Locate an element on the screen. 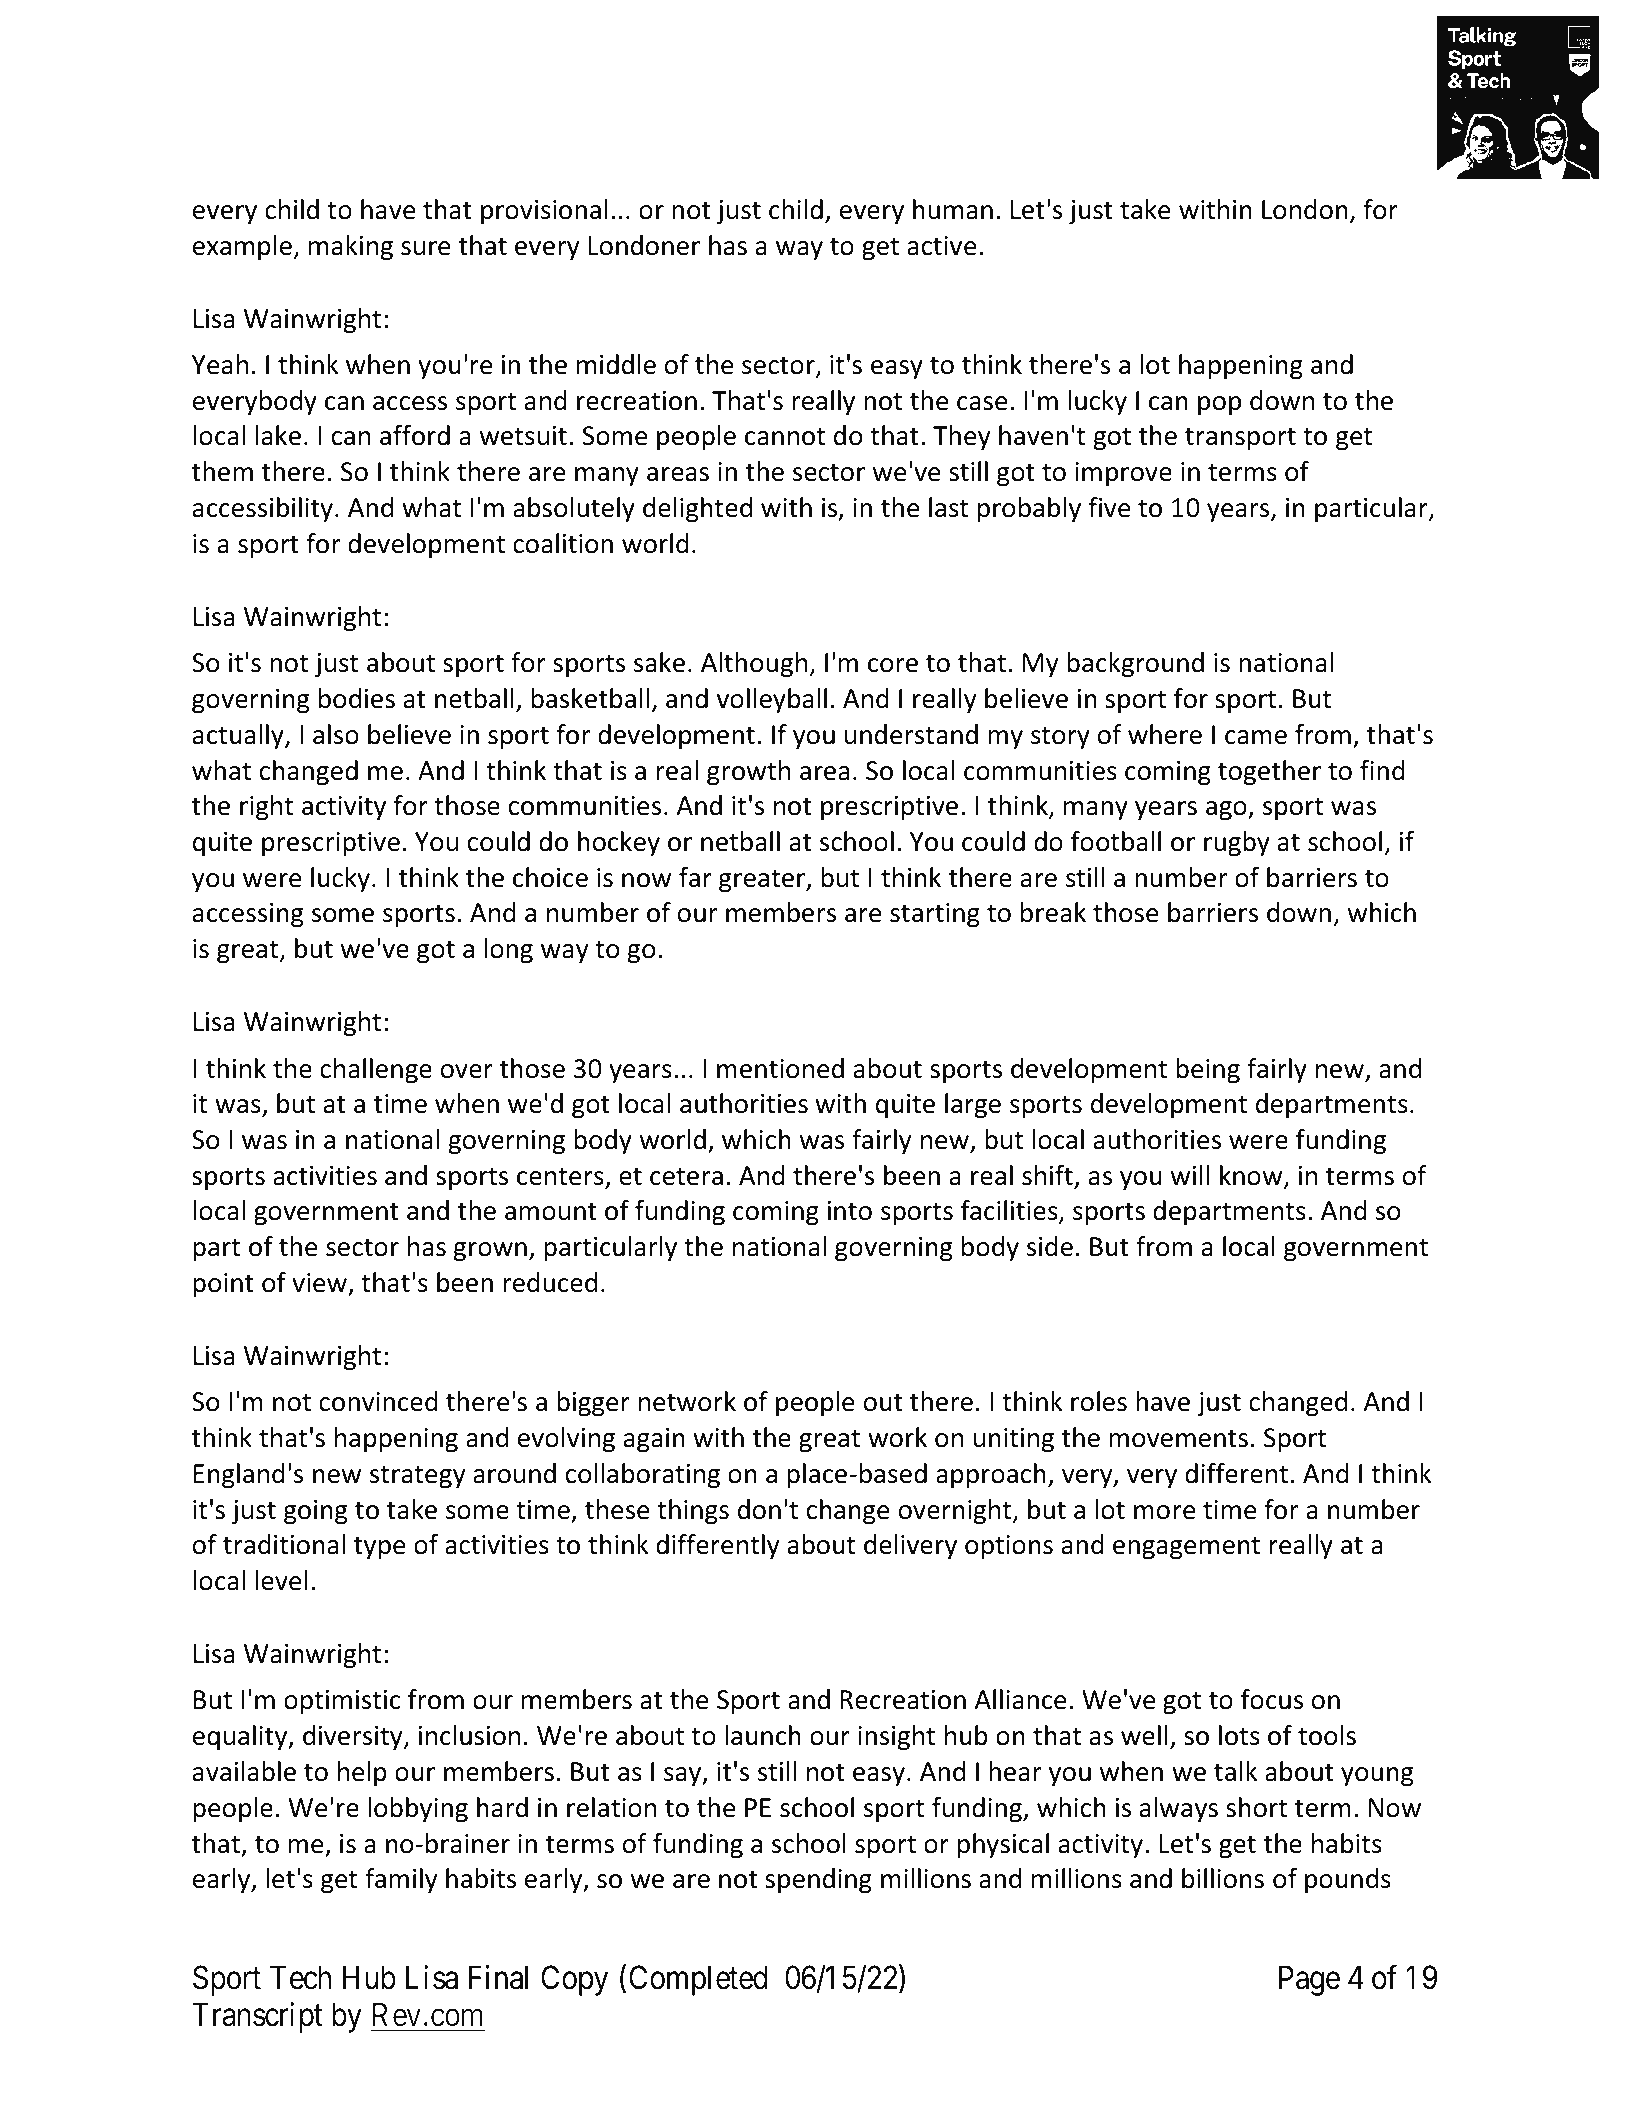  growth is located at coordinates (748, 773).
